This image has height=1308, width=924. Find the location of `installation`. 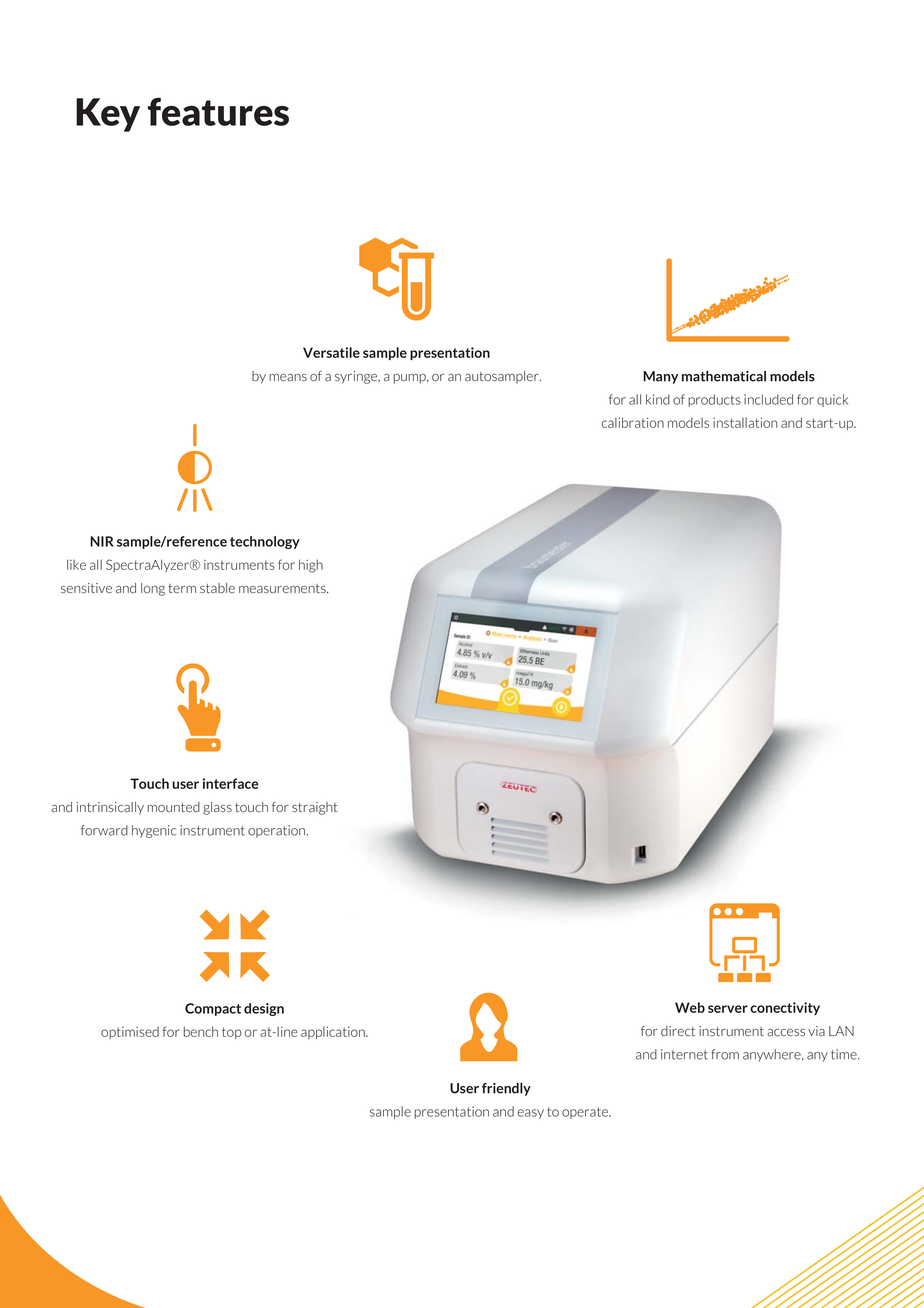

installation is located at coordinates (745, 423).
